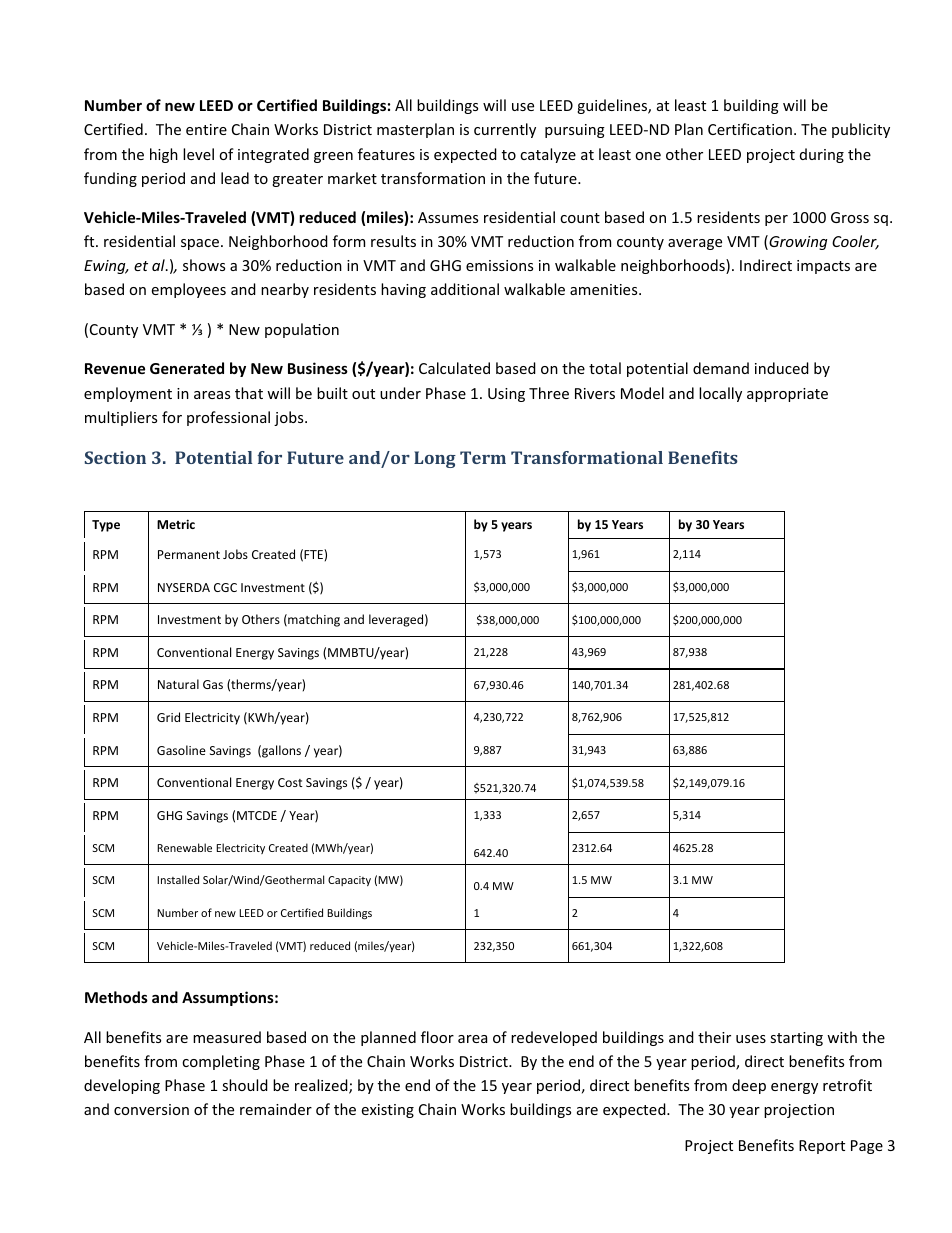  Describe the element at coordinates (483, 457) in the screenshot. I see `Term` at that location.
